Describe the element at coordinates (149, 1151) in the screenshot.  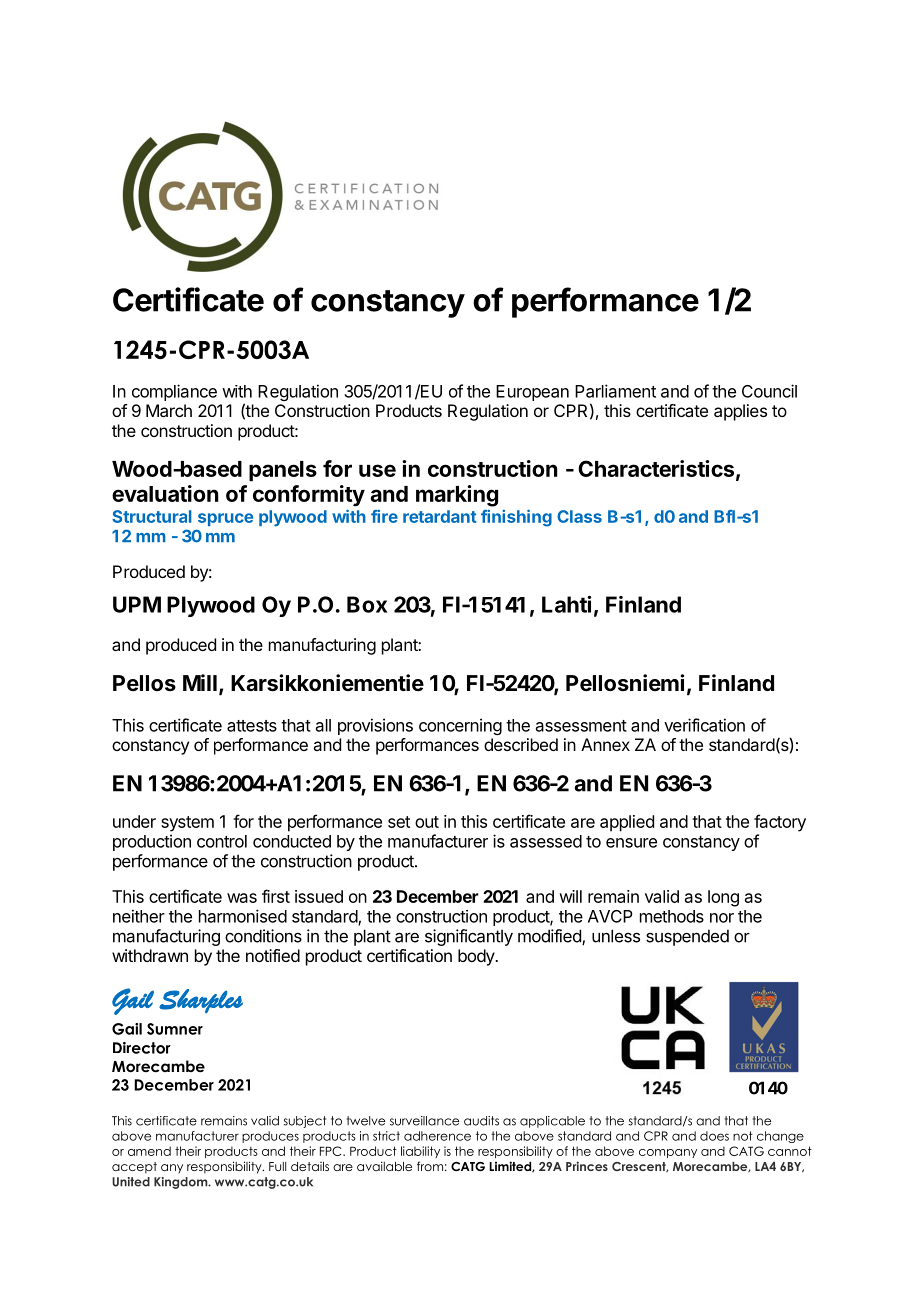
I see `amend` at that location.
